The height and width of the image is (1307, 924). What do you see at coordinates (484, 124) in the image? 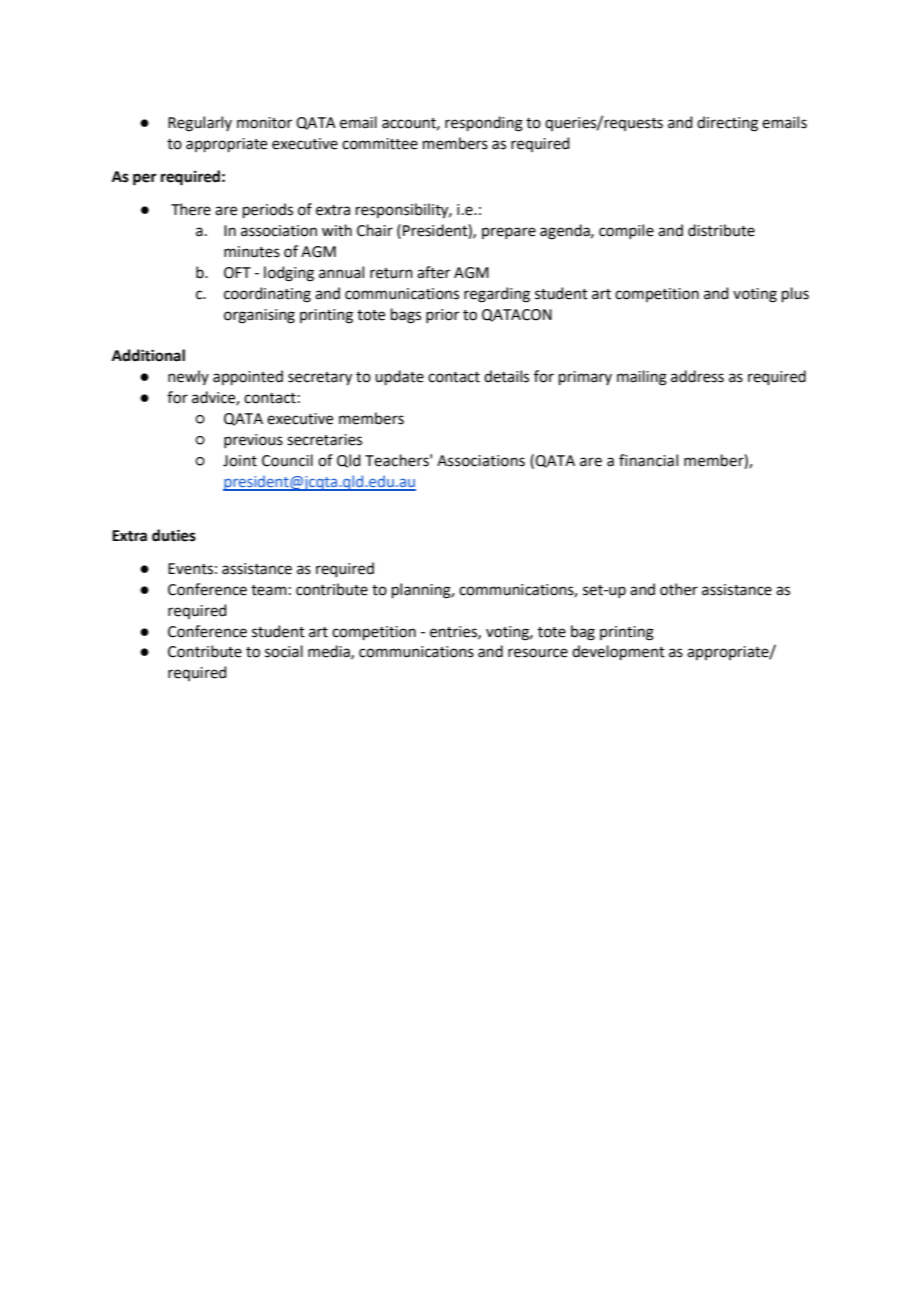
I see `responding` at bounding box center [484, 124].
